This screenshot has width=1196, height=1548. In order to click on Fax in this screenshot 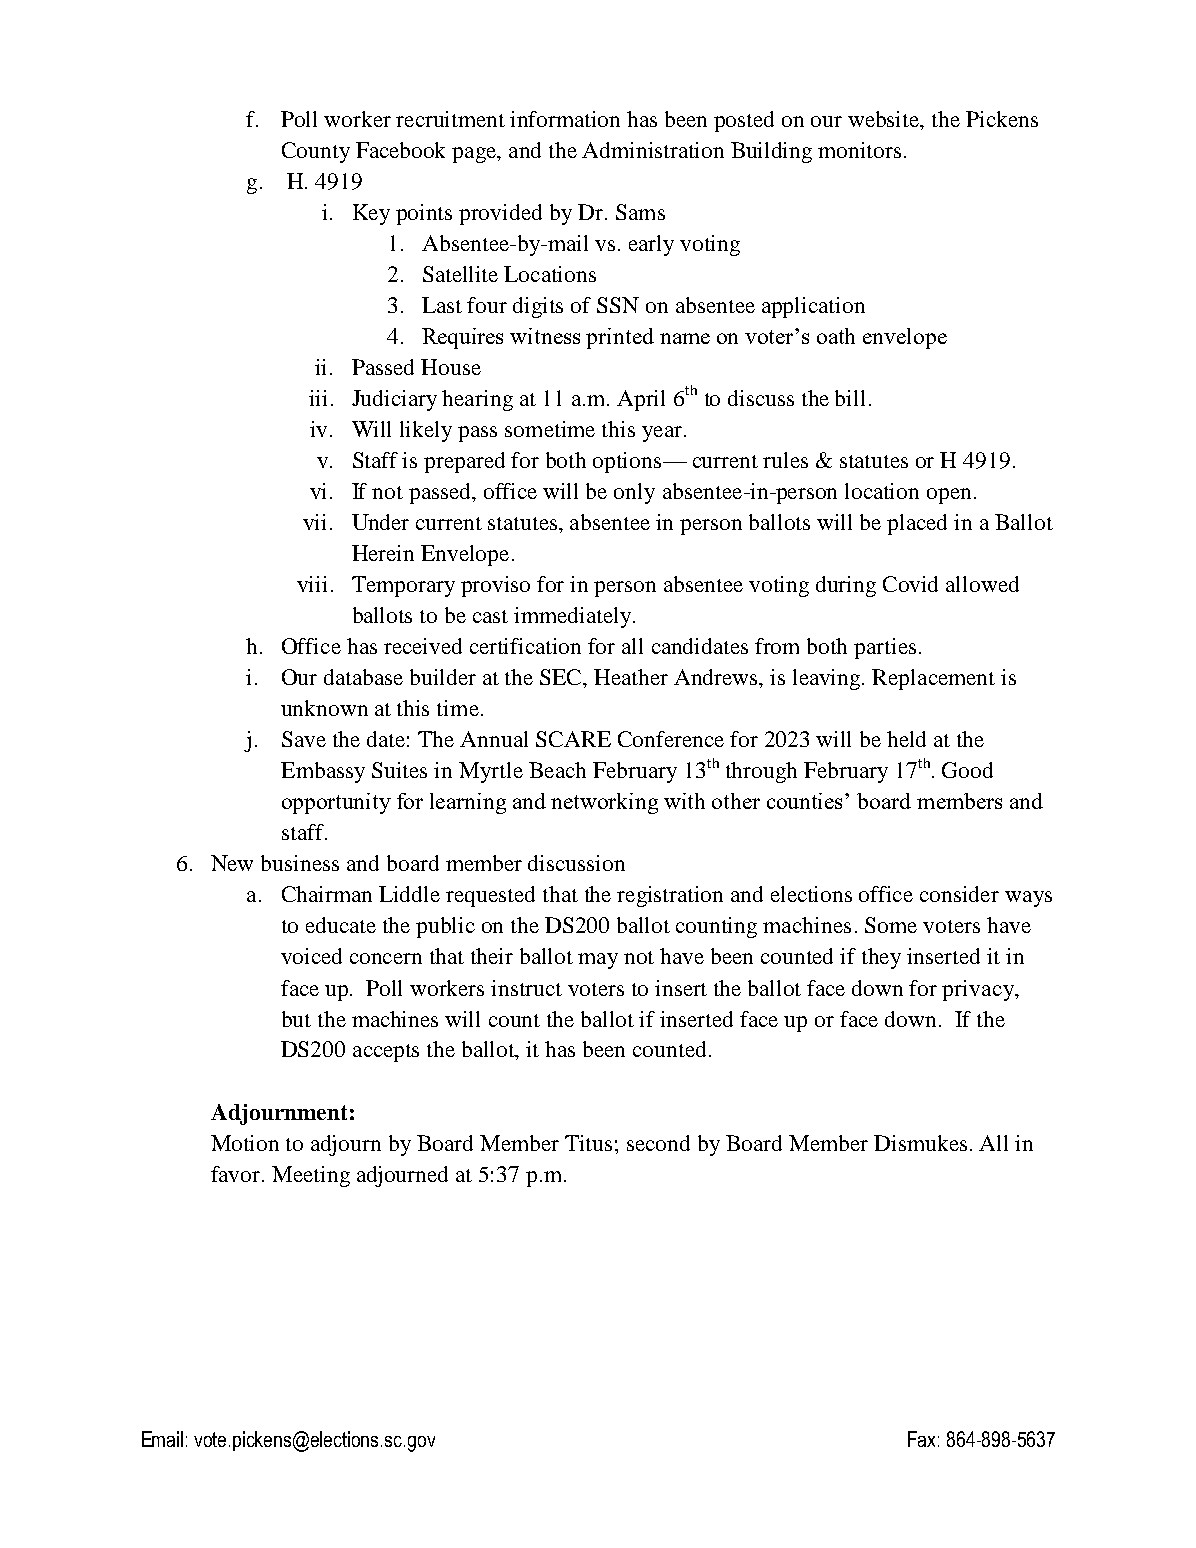, I will do `click(921, 1439)`.
